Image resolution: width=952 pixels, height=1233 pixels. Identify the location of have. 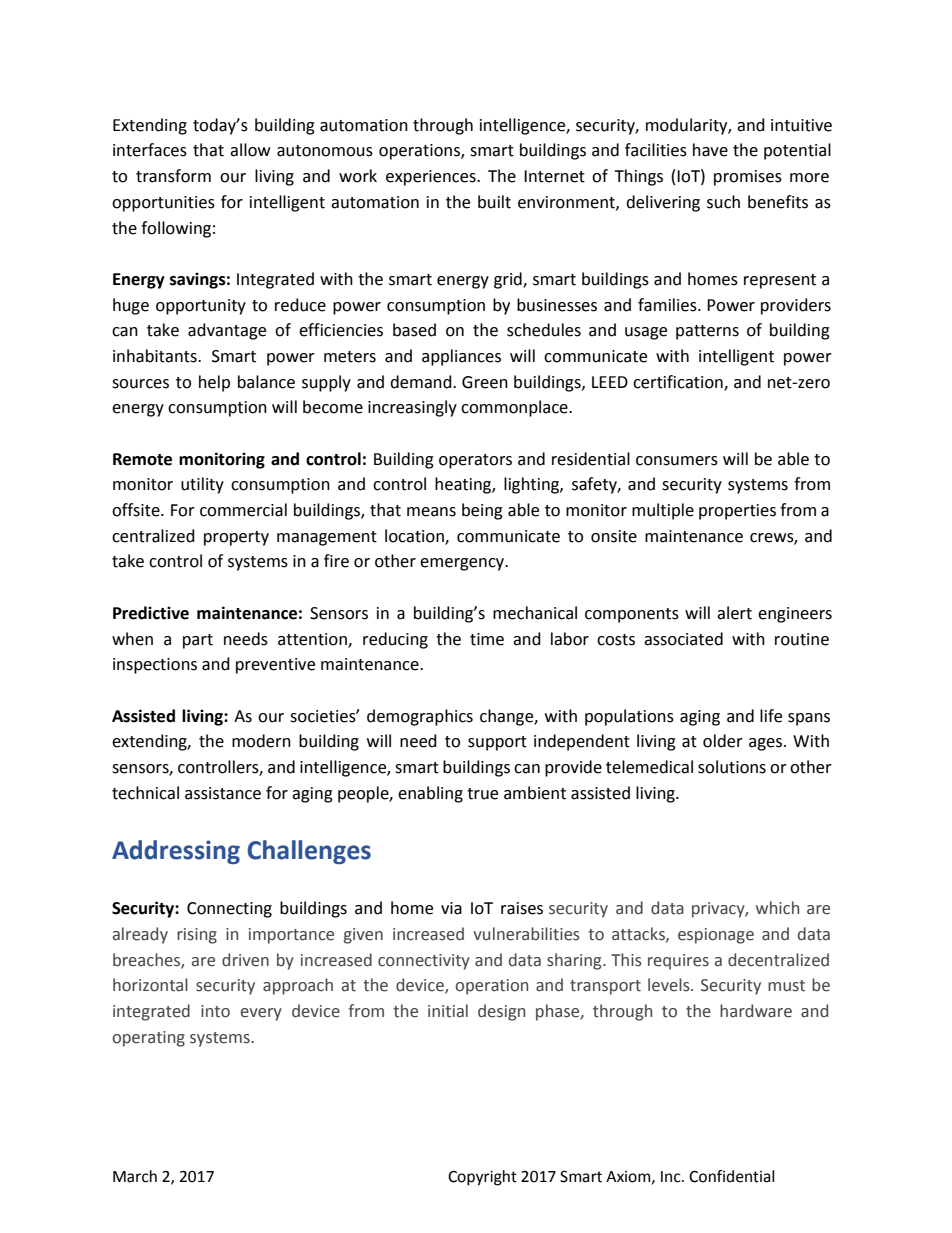
(710, 150).
